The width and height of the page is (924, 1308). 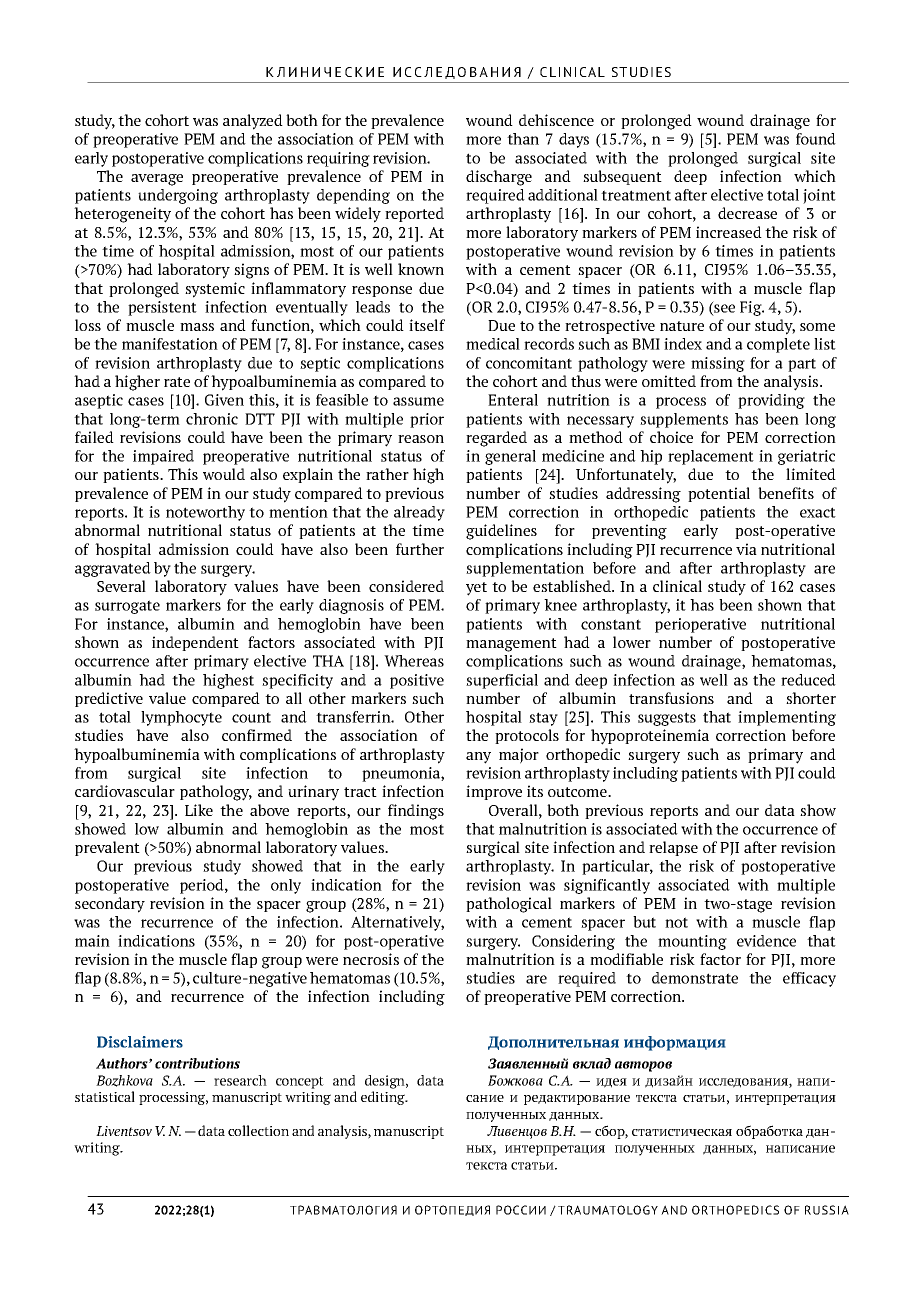 What do you see at coordinates (414, 661) in the page?
I see `Whereas` at bounding box center [414, 661].
